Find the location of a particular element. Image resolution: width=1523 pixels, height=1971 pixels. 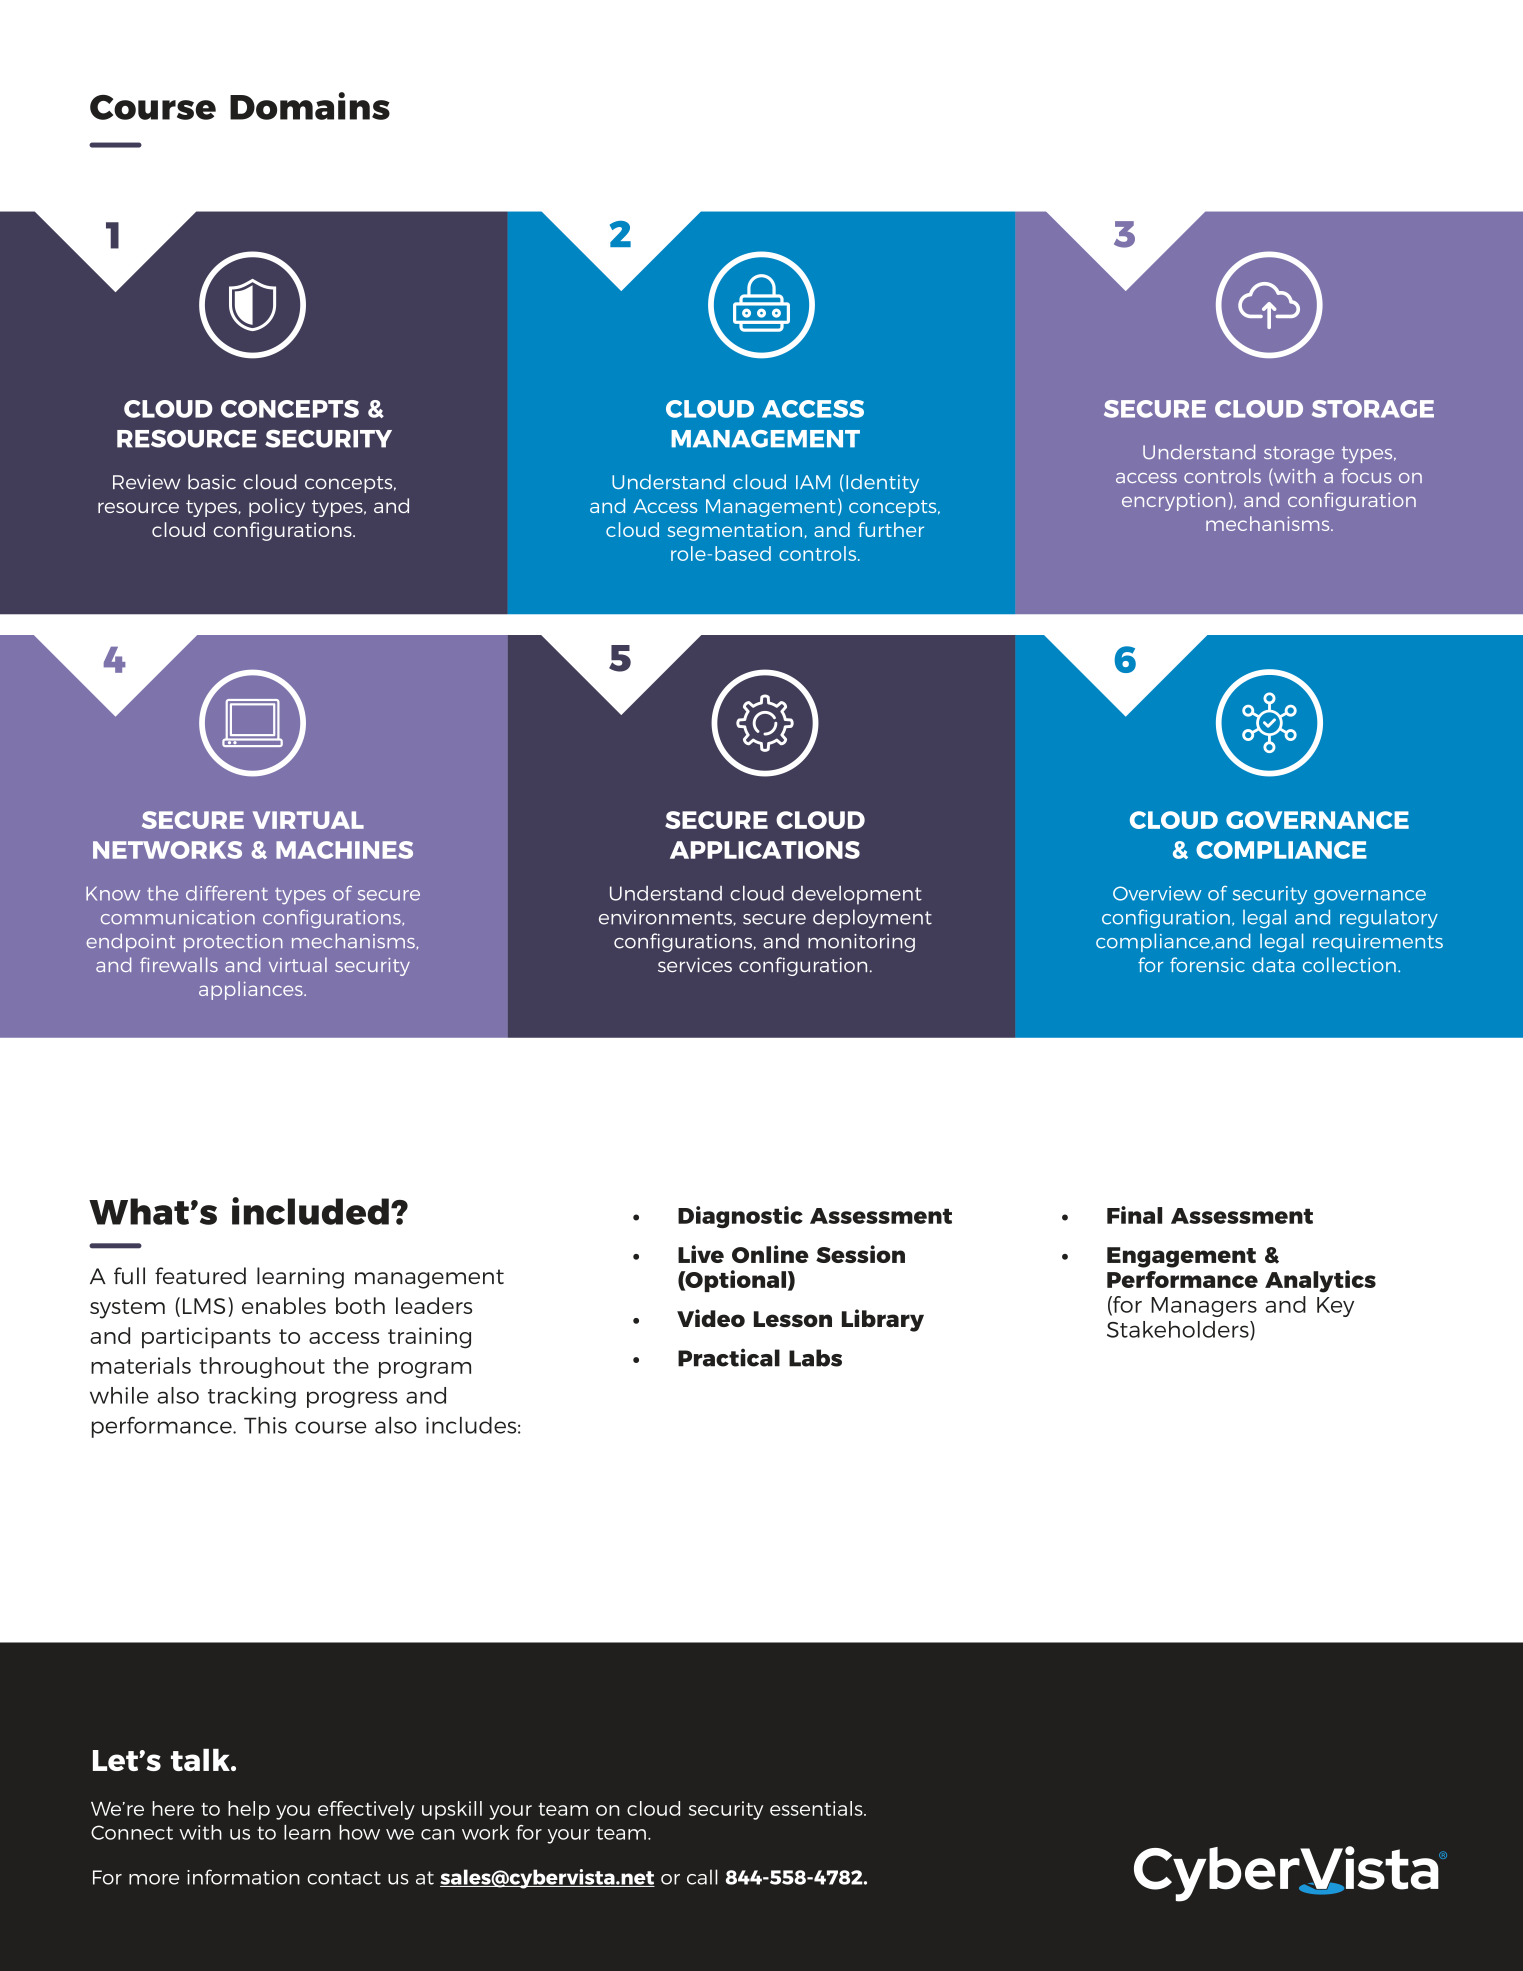

forensic is located at coordinates (1207, 964).
